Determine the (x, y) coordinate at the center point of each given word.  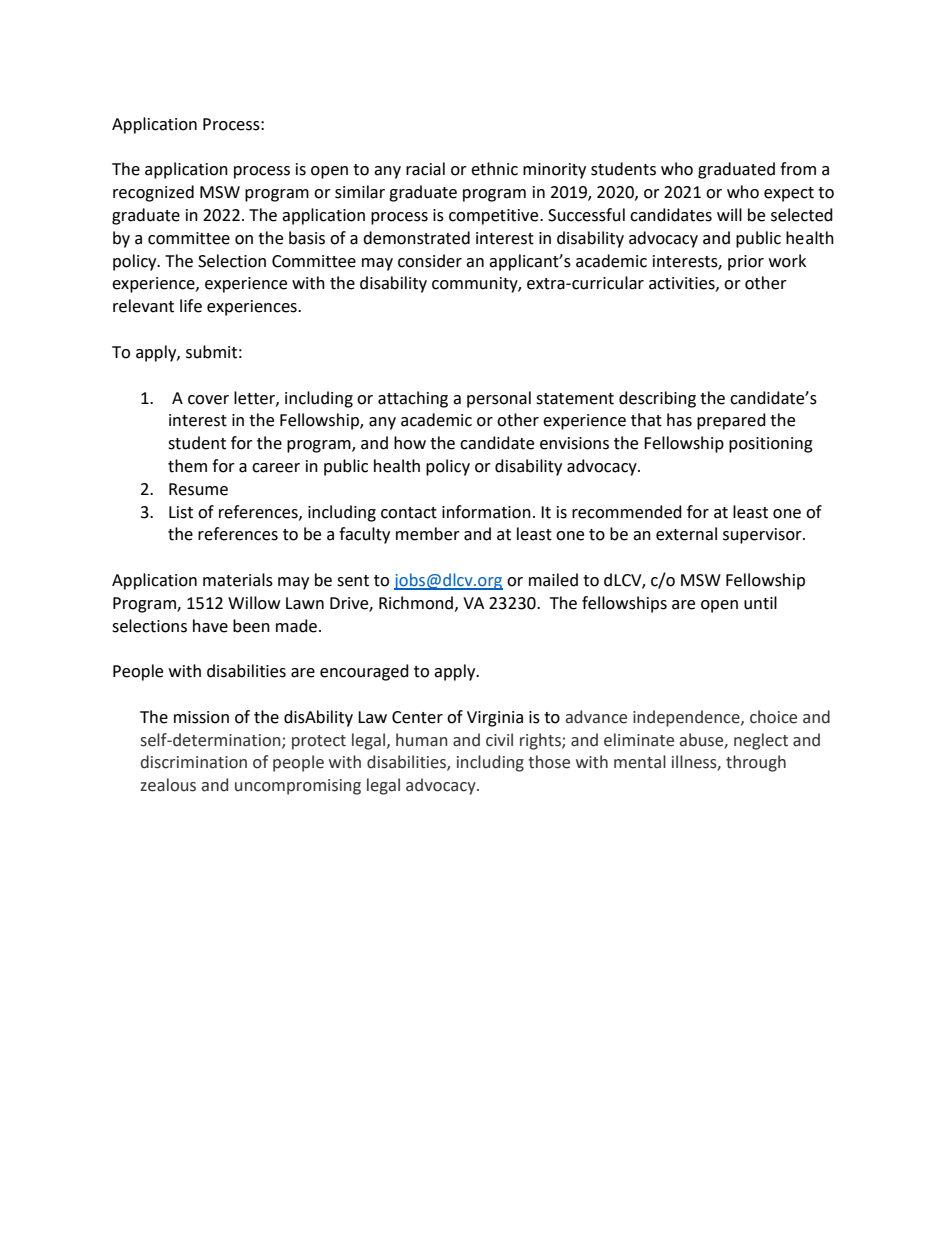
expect (789, 194)
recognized (153, 193)
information (486, 512)
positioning (771, 445)
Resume (198, 489)
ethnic (494, 169)
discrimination (194, 762)
